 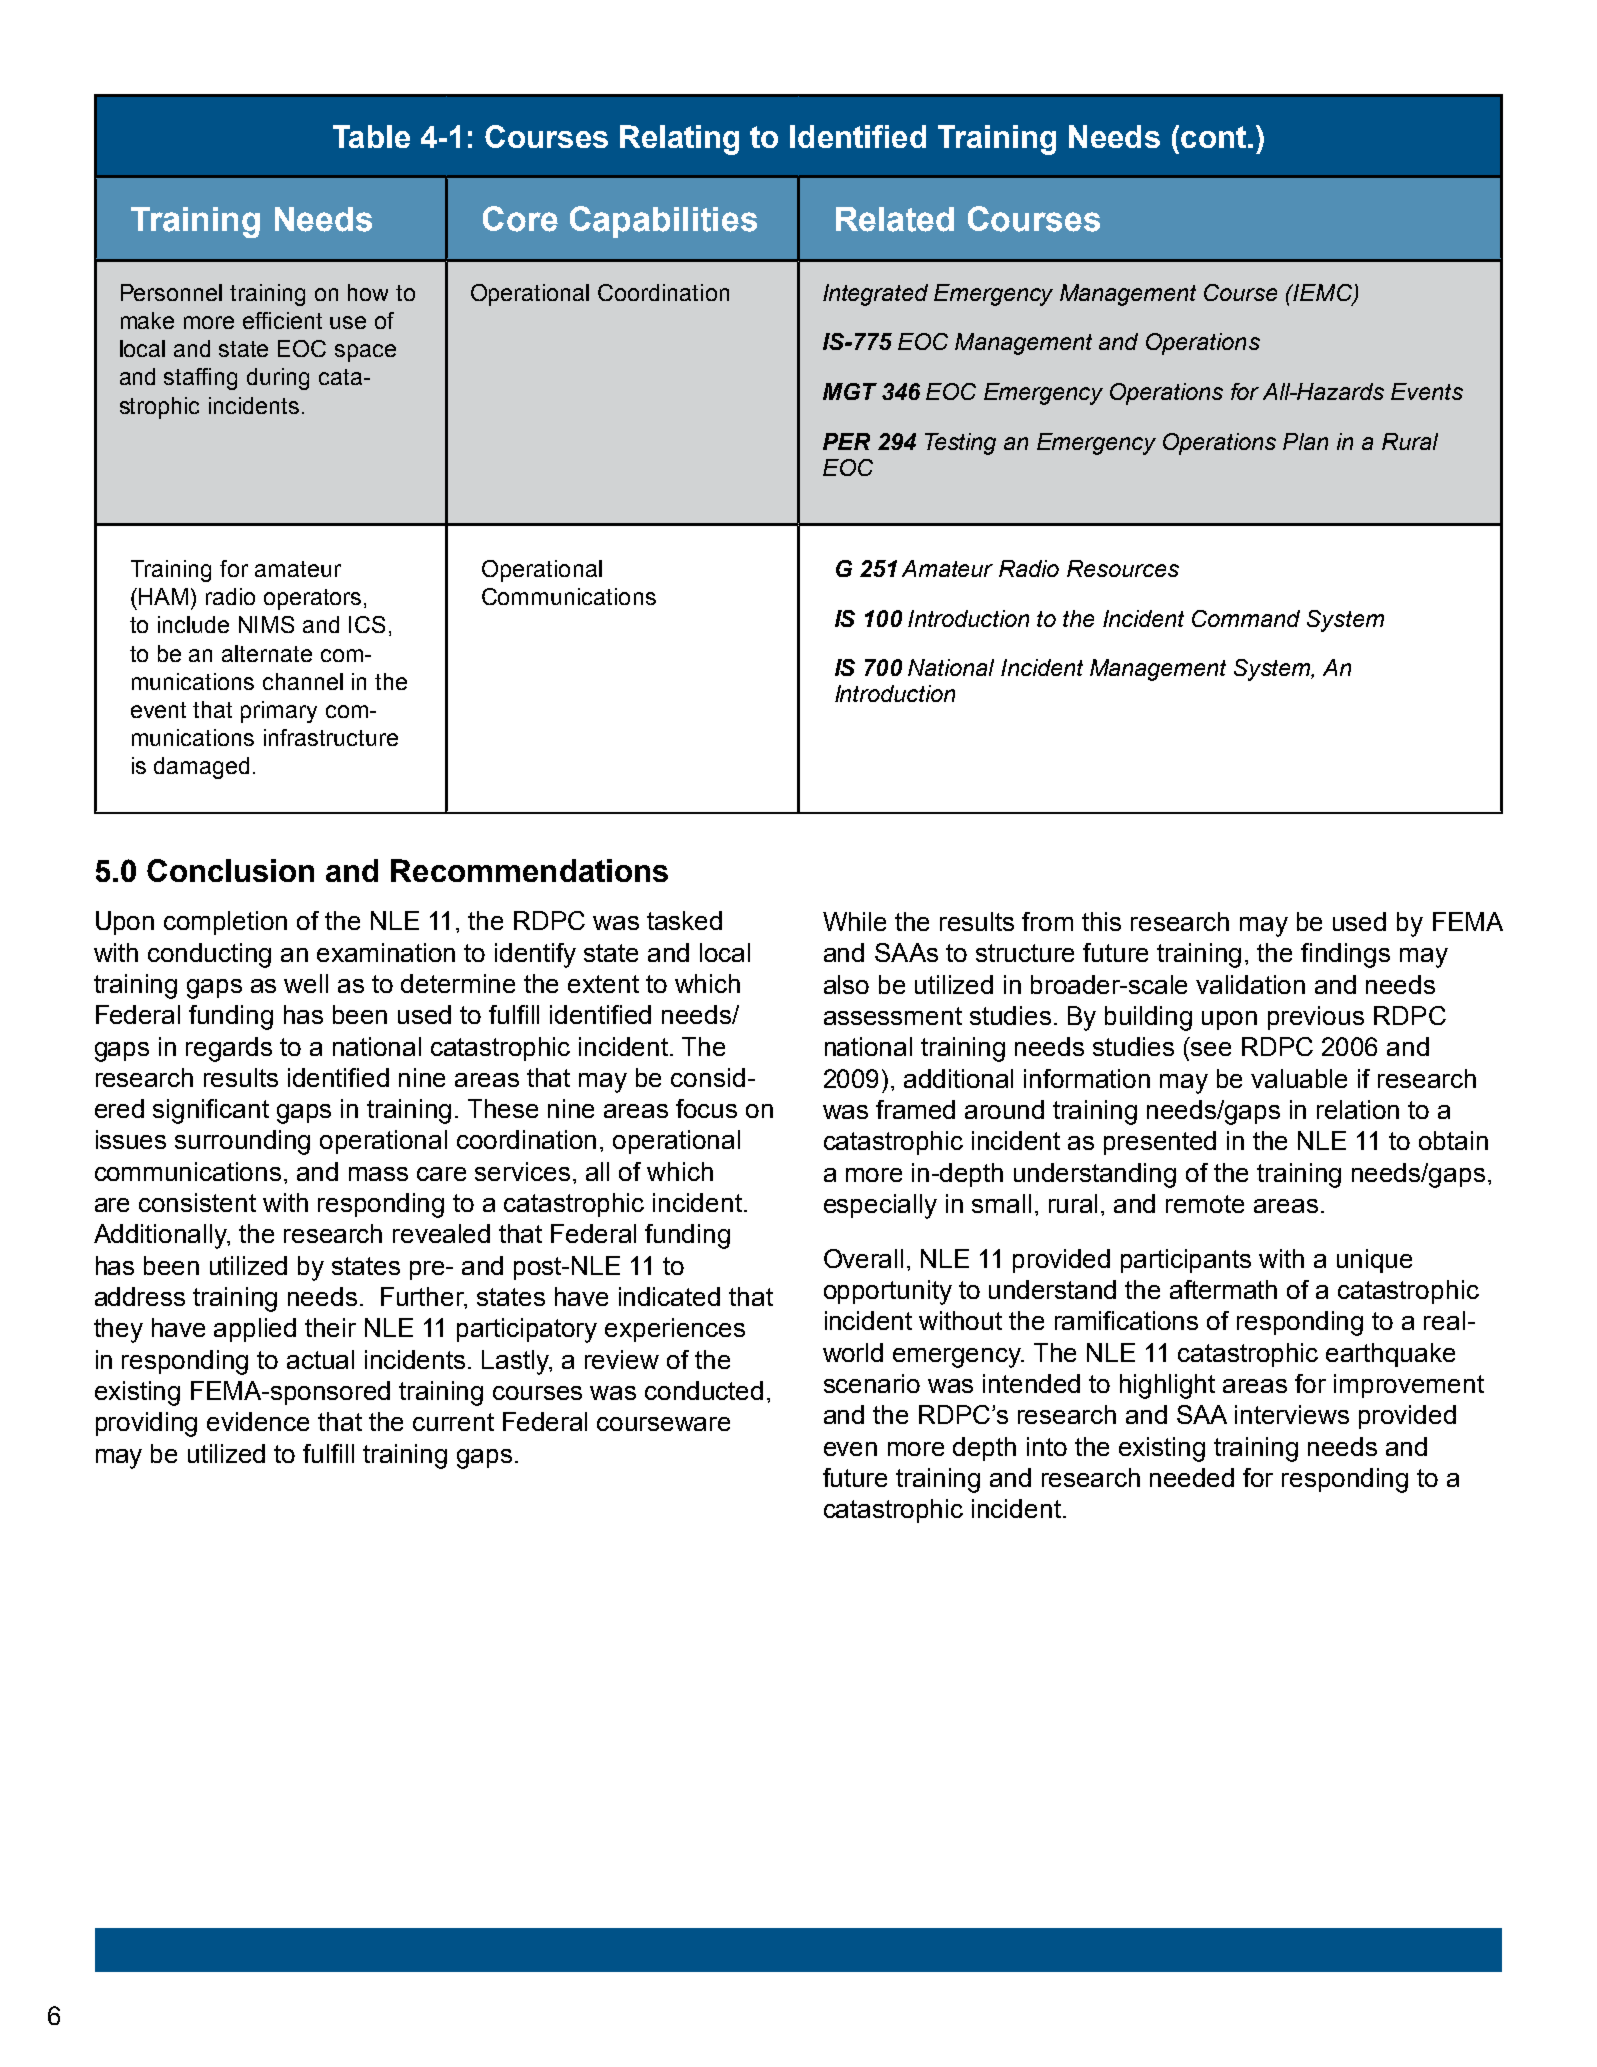 What do you see at coordinates (371, 136) in the document?
I see `Table` at bounding box center [371, 136].
